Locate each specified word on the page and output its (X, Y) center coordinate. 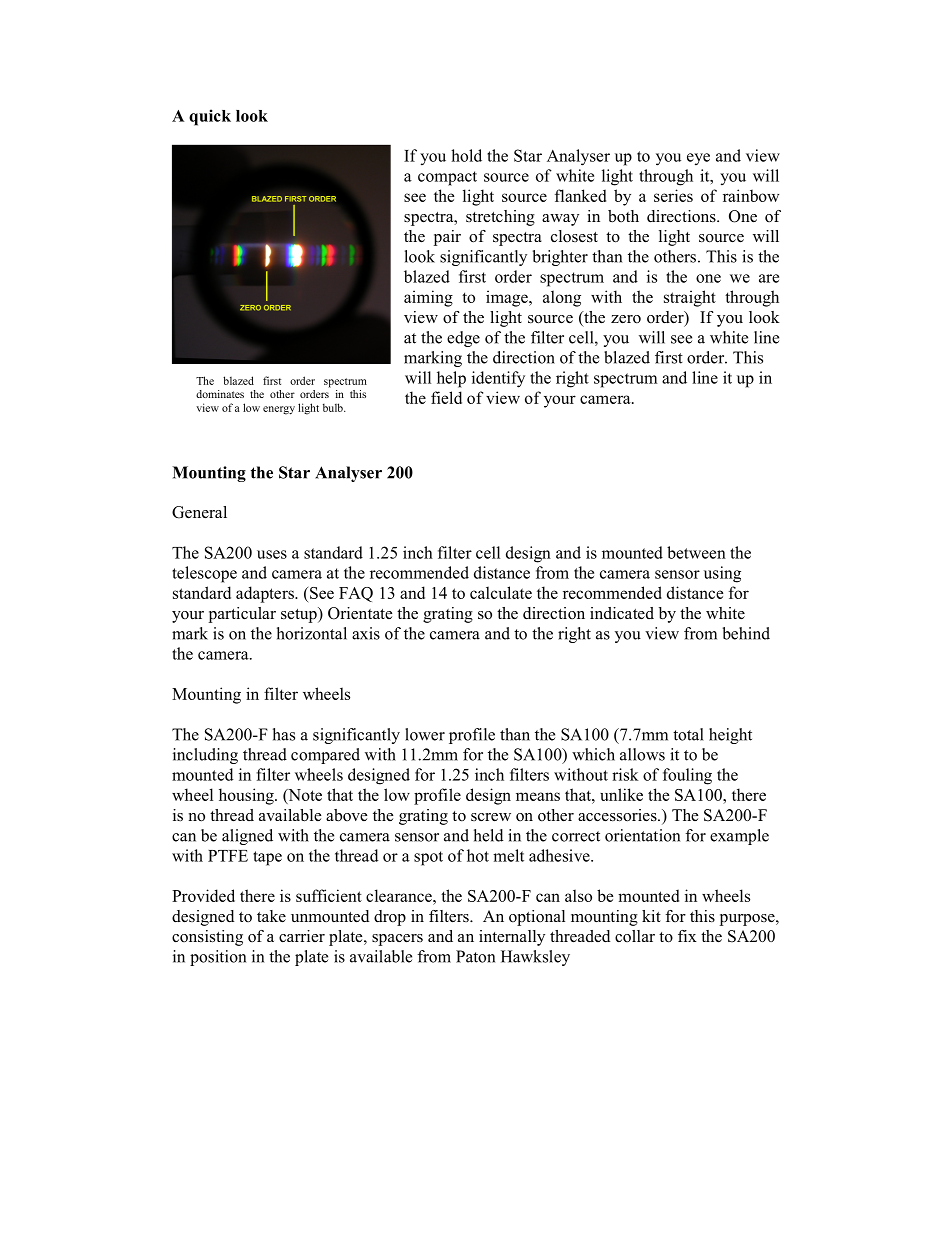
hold (466, 155)
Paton (475, 956)
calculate (501, 592)
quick (210, 117)
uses (272, 554)
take (271, 916)
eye (698, 159)
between (696, 552)
